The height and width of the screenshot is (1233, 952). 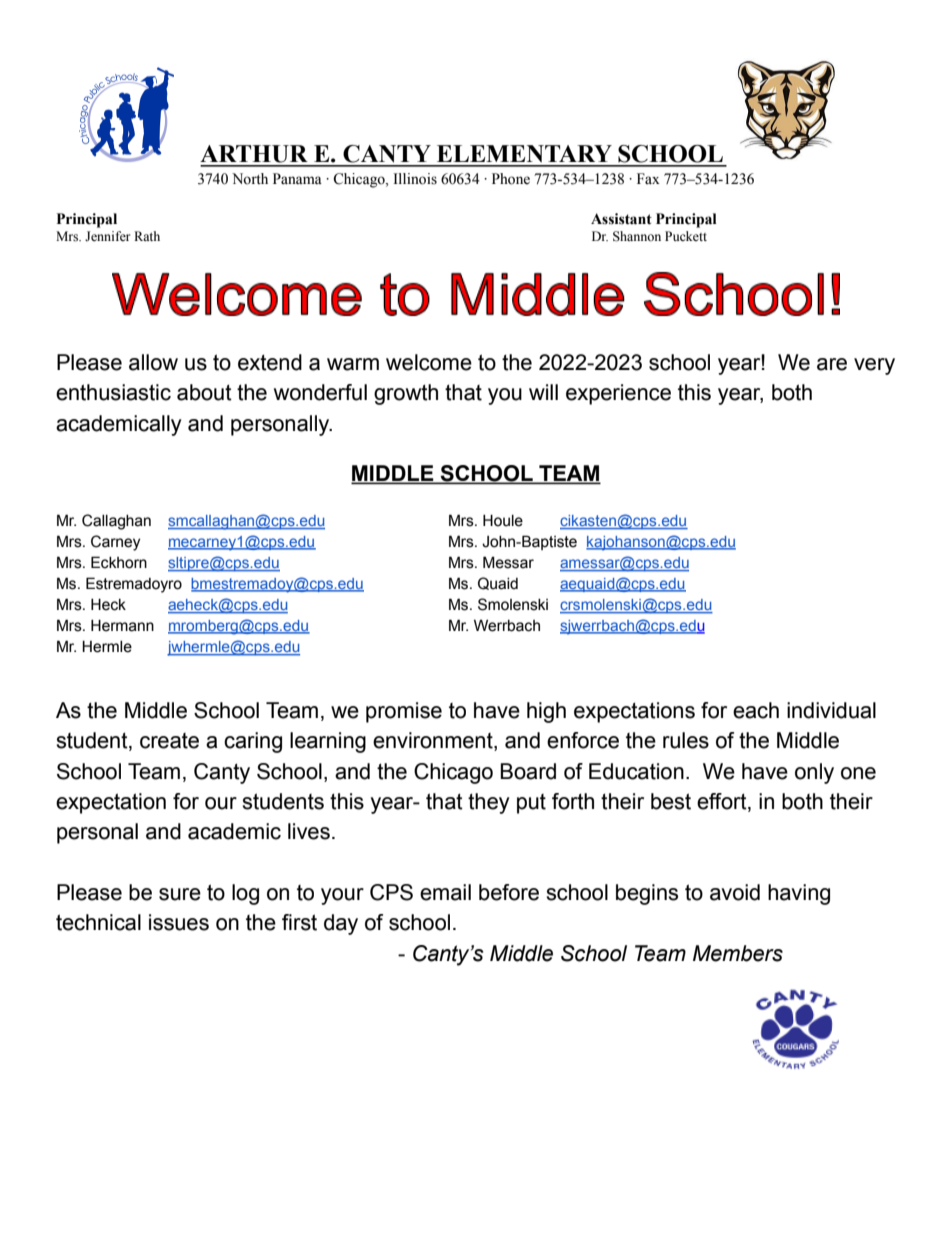 I want to click on issues, so click(x=179, y=922).
